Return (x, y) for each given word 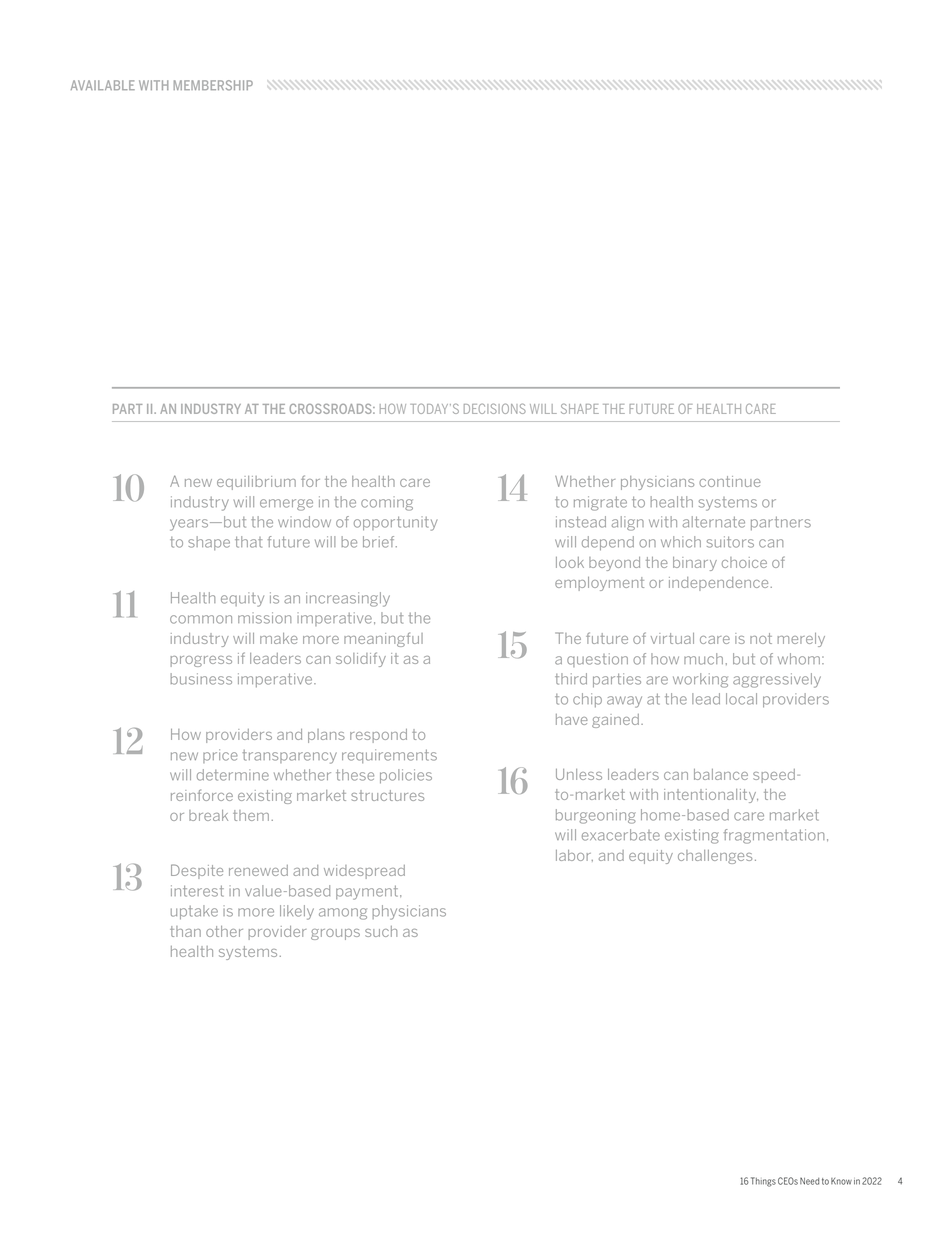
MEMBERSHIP (213, 85)
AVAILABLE (103, 85)
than (185, 931)
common (201, 619)
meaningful (383, 639)
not (761, 638)
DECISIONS (495, 408)
